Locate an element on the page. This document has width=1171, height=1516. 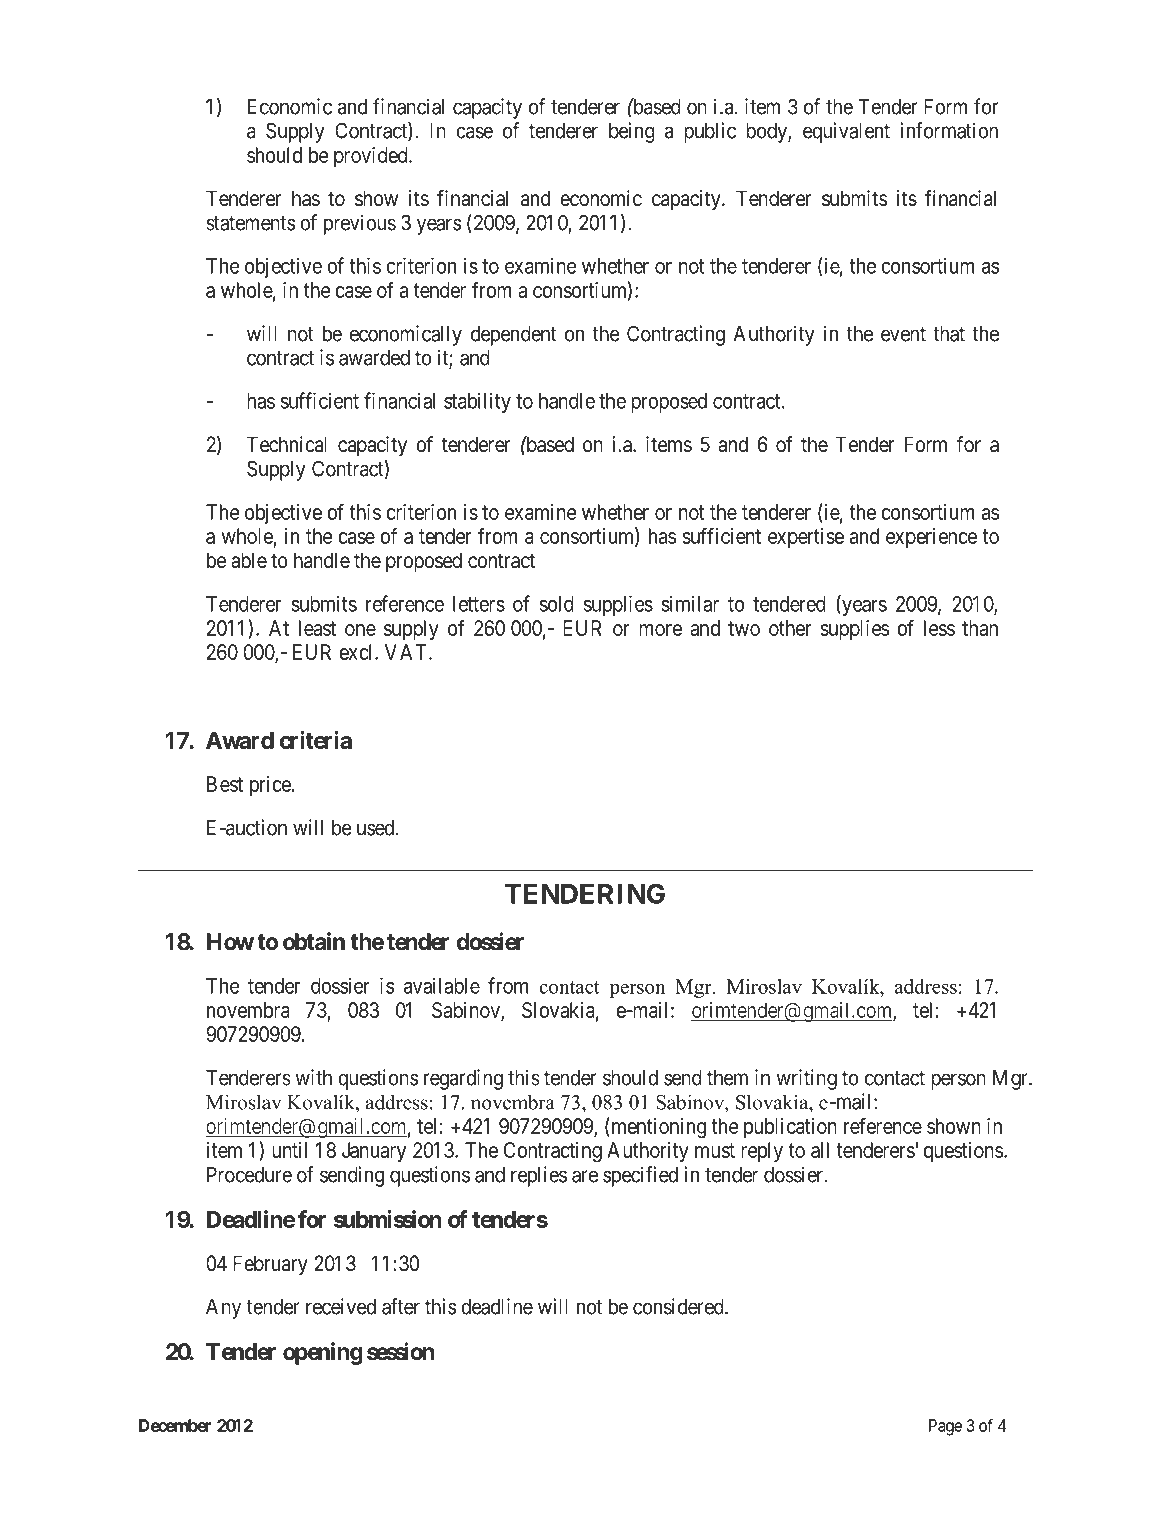
obtain is located at coordinates (314, 941).
